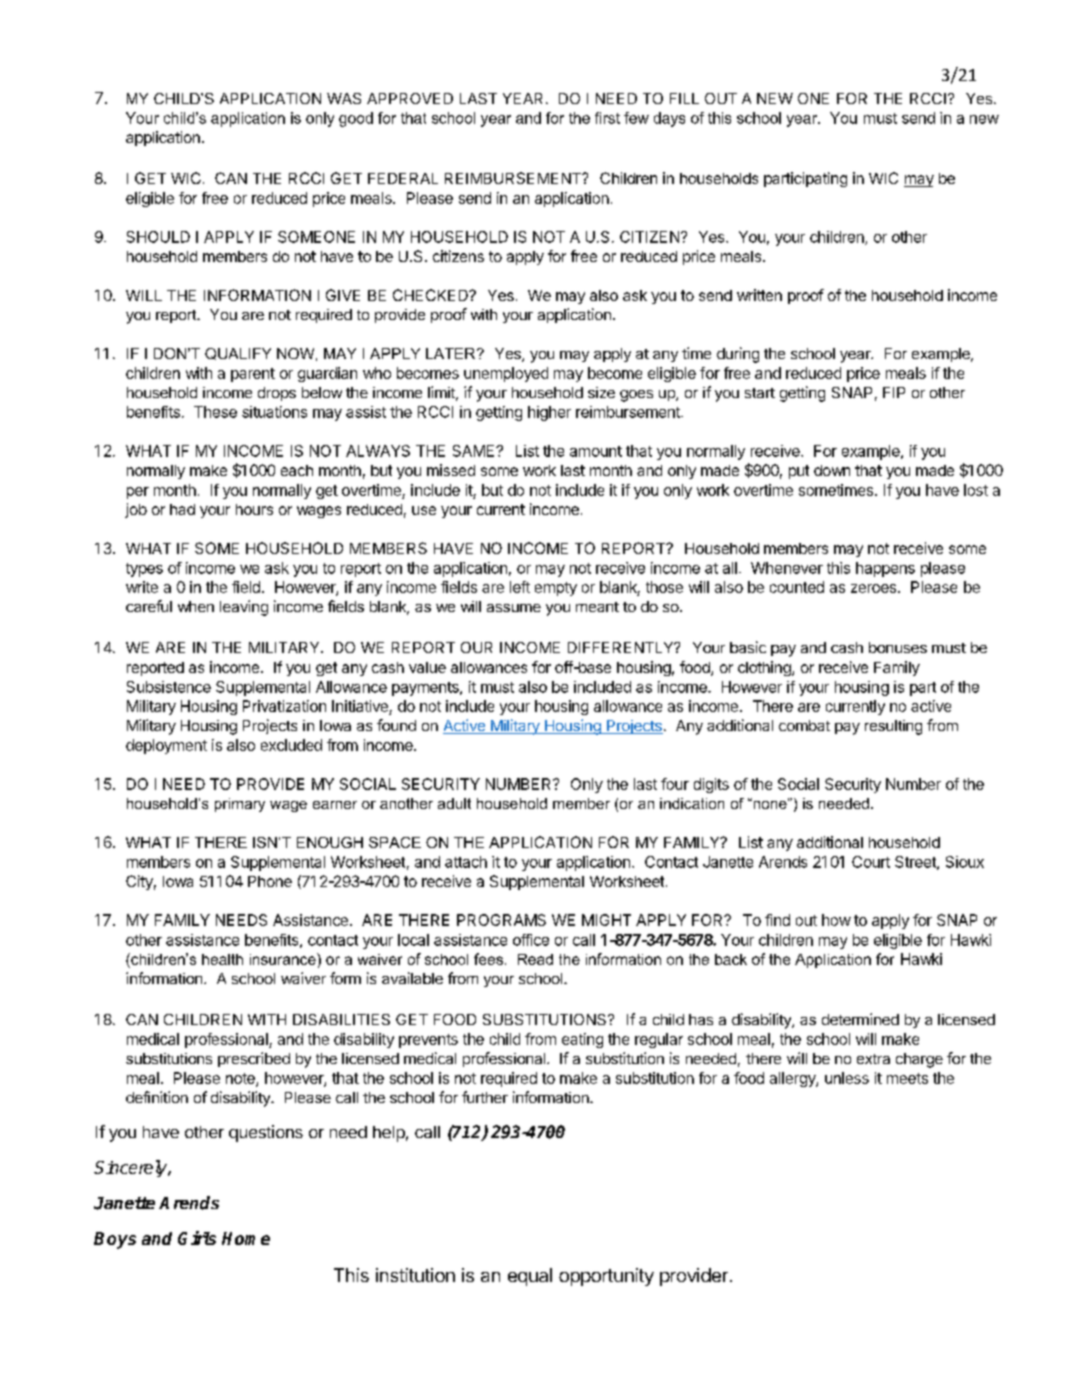 Image resolution: width=1066 pixels, height=1380 pixels. I want to click on resulting, so click(893, 727).
